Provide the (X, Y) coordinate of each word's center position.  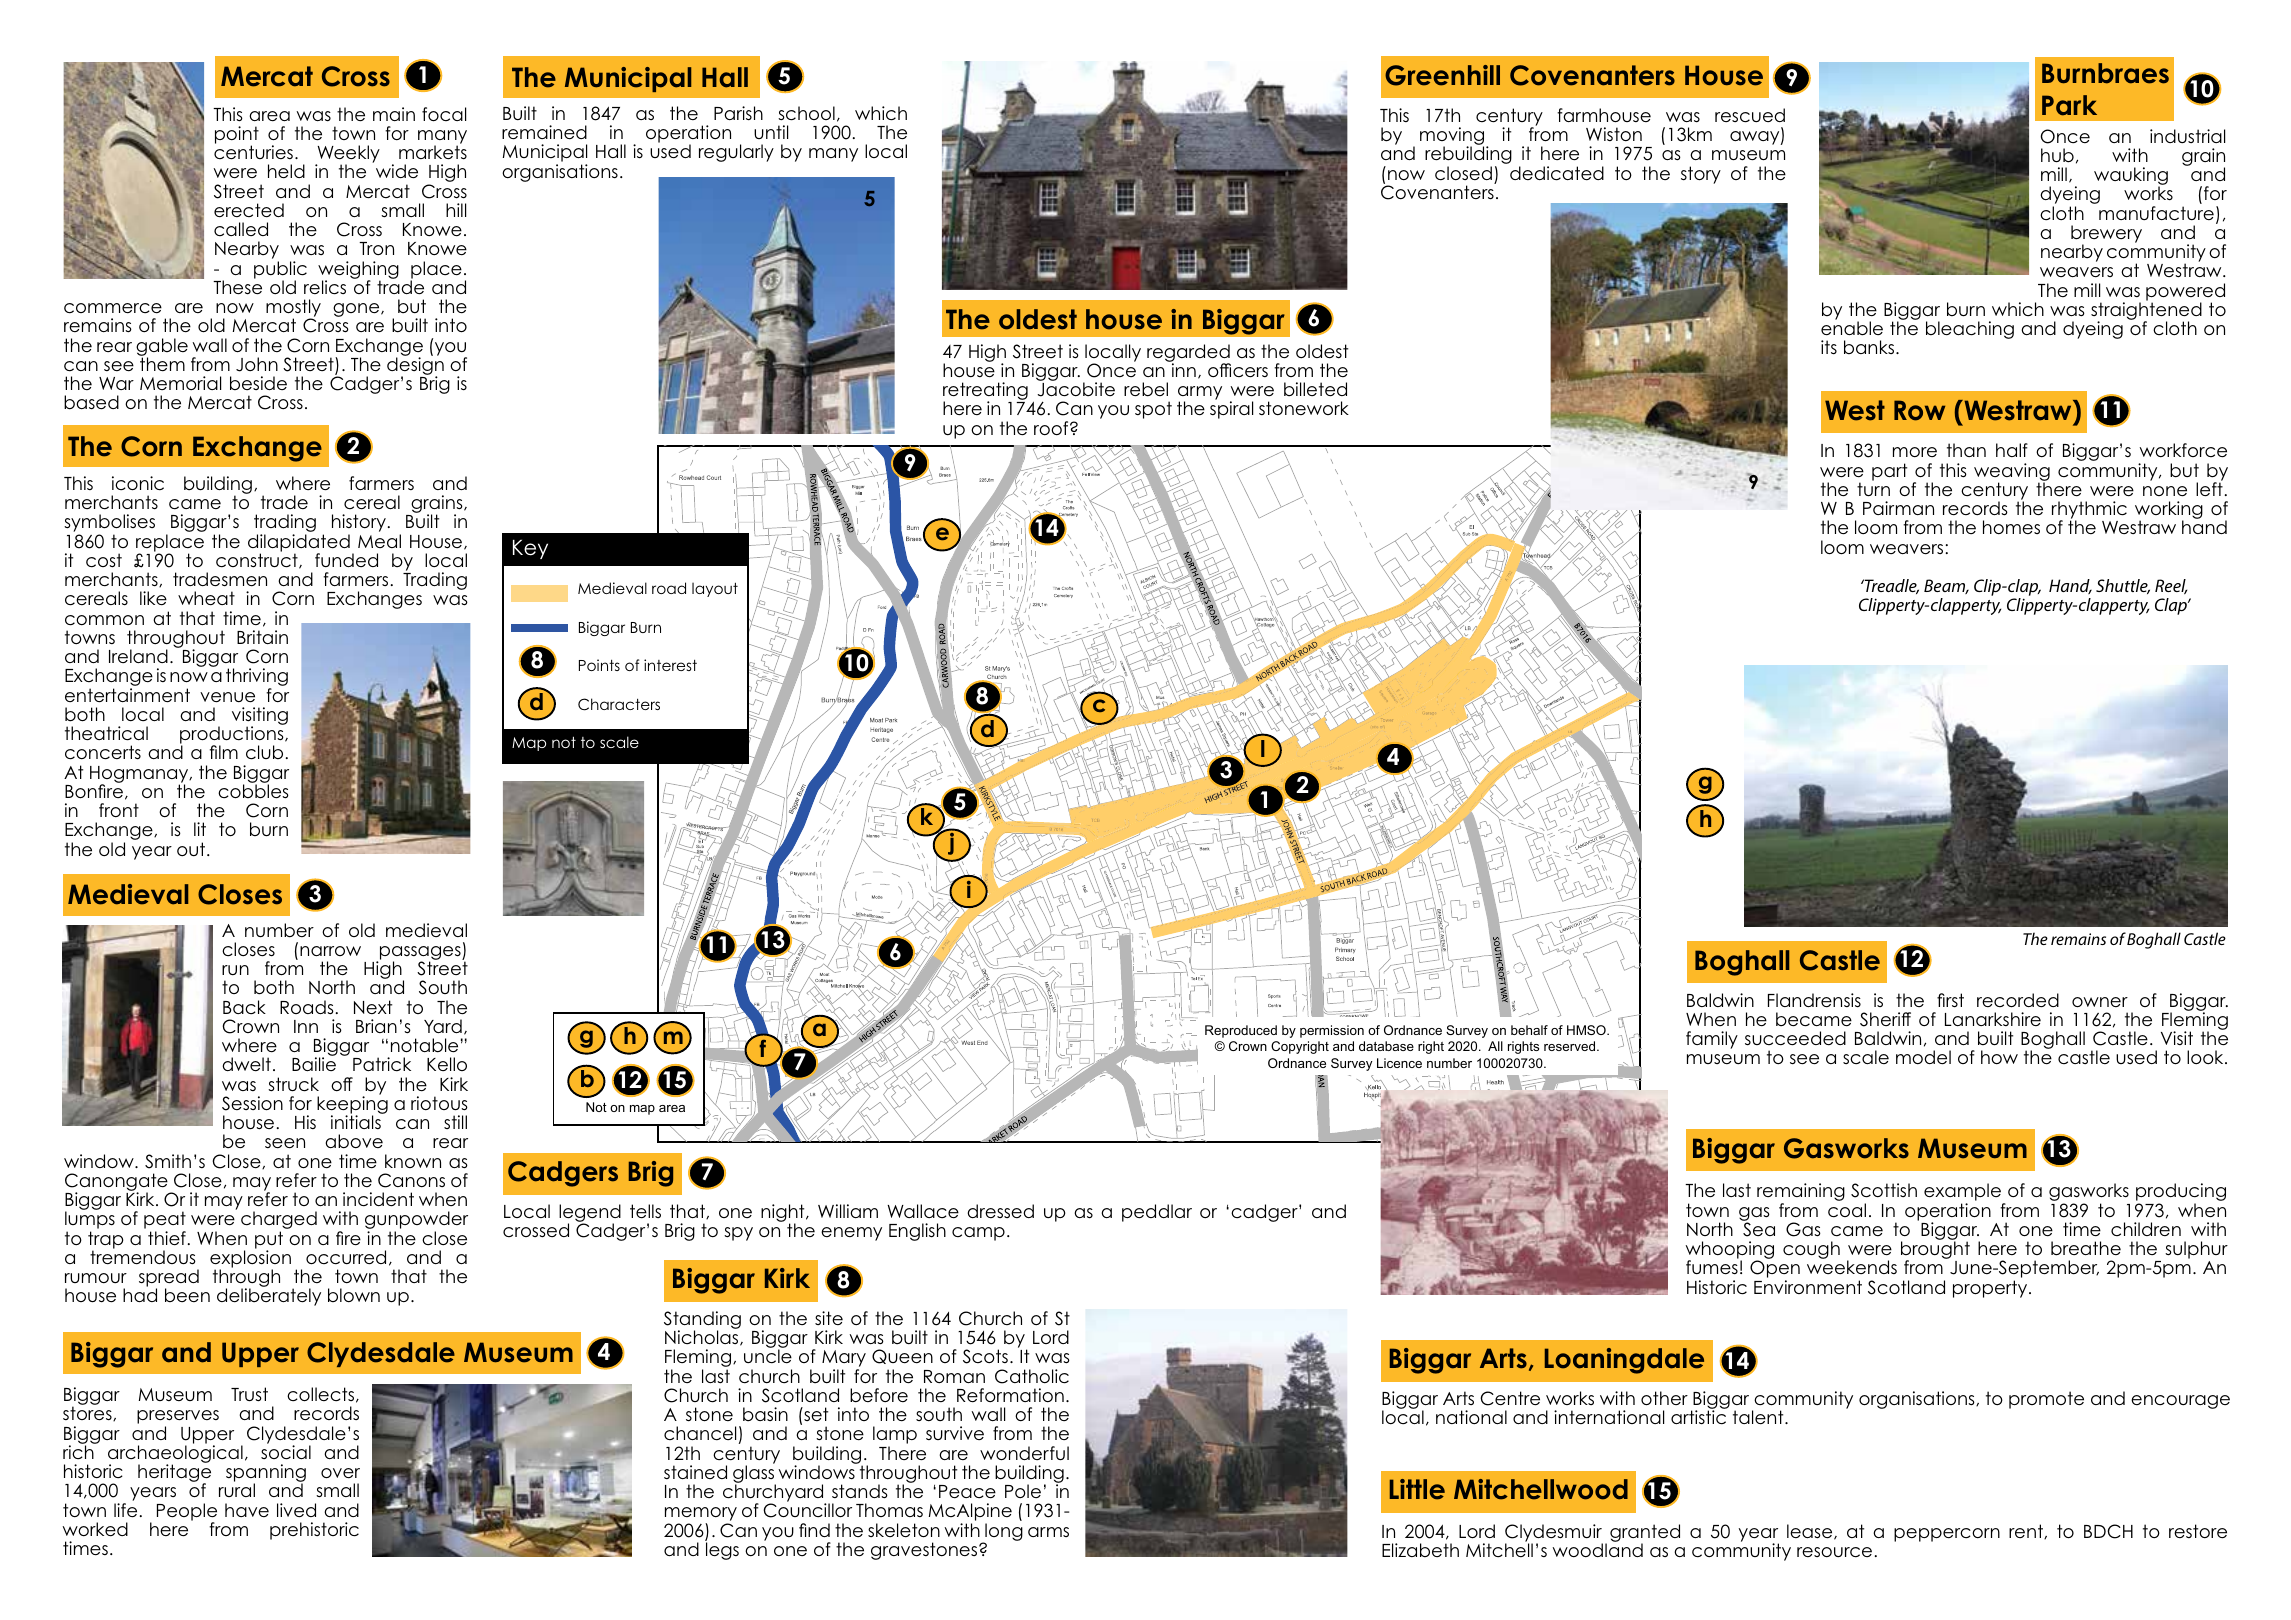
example (1964, 1193)
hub (2057, 155)
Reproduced (1241, 1031)
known (413, 1161)
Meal (379, 541)
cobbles (253, 790)
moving (1453, 137)
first (1950, 1000)
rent (2027, 1531)
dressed (1000, 1211)
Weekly (347, 155)
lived (296, 1510)
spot (1153, 410)
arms (1048, 1532)
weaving (2012, 473)
